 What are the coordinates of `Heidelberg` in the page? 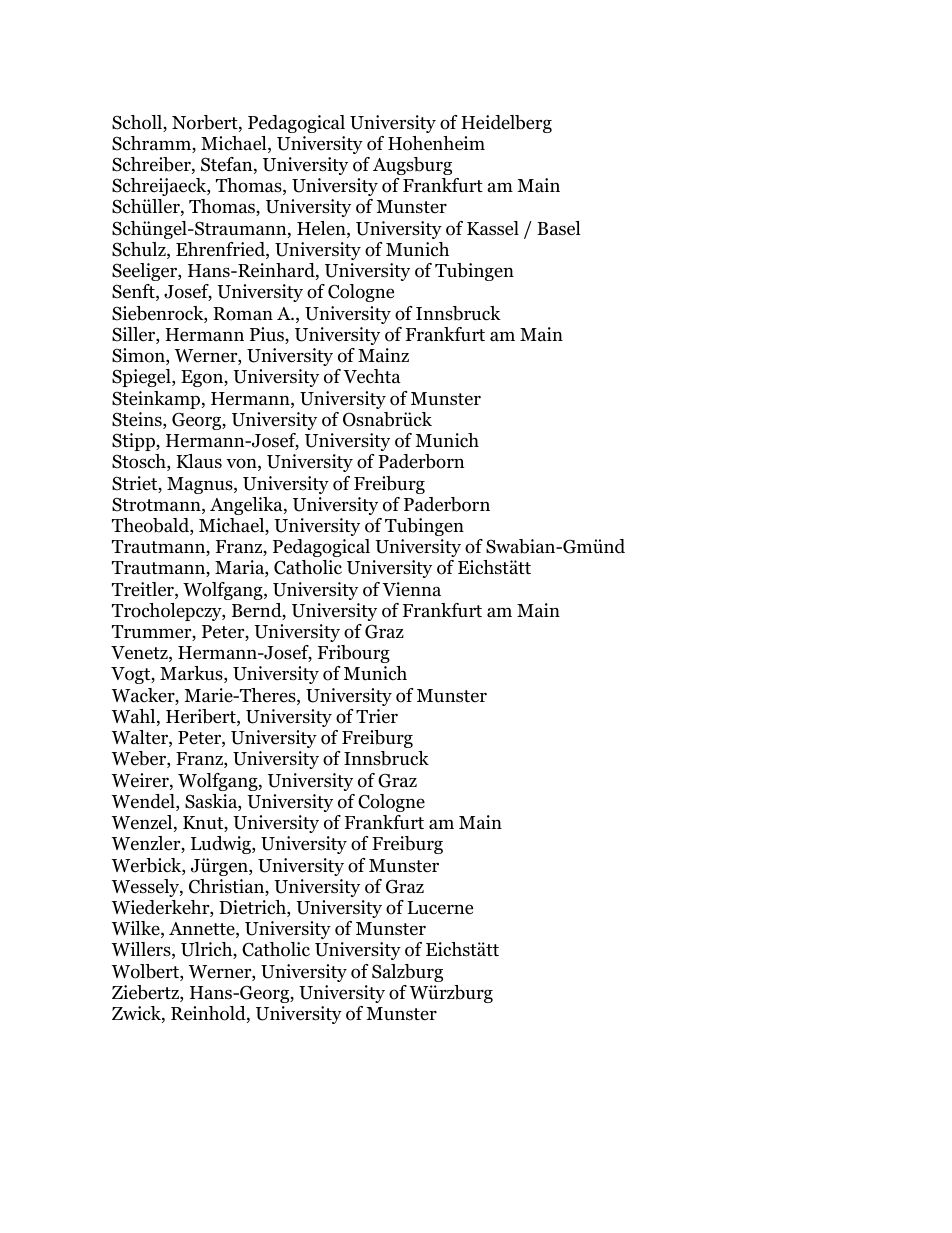 It's located at (506, 124).
